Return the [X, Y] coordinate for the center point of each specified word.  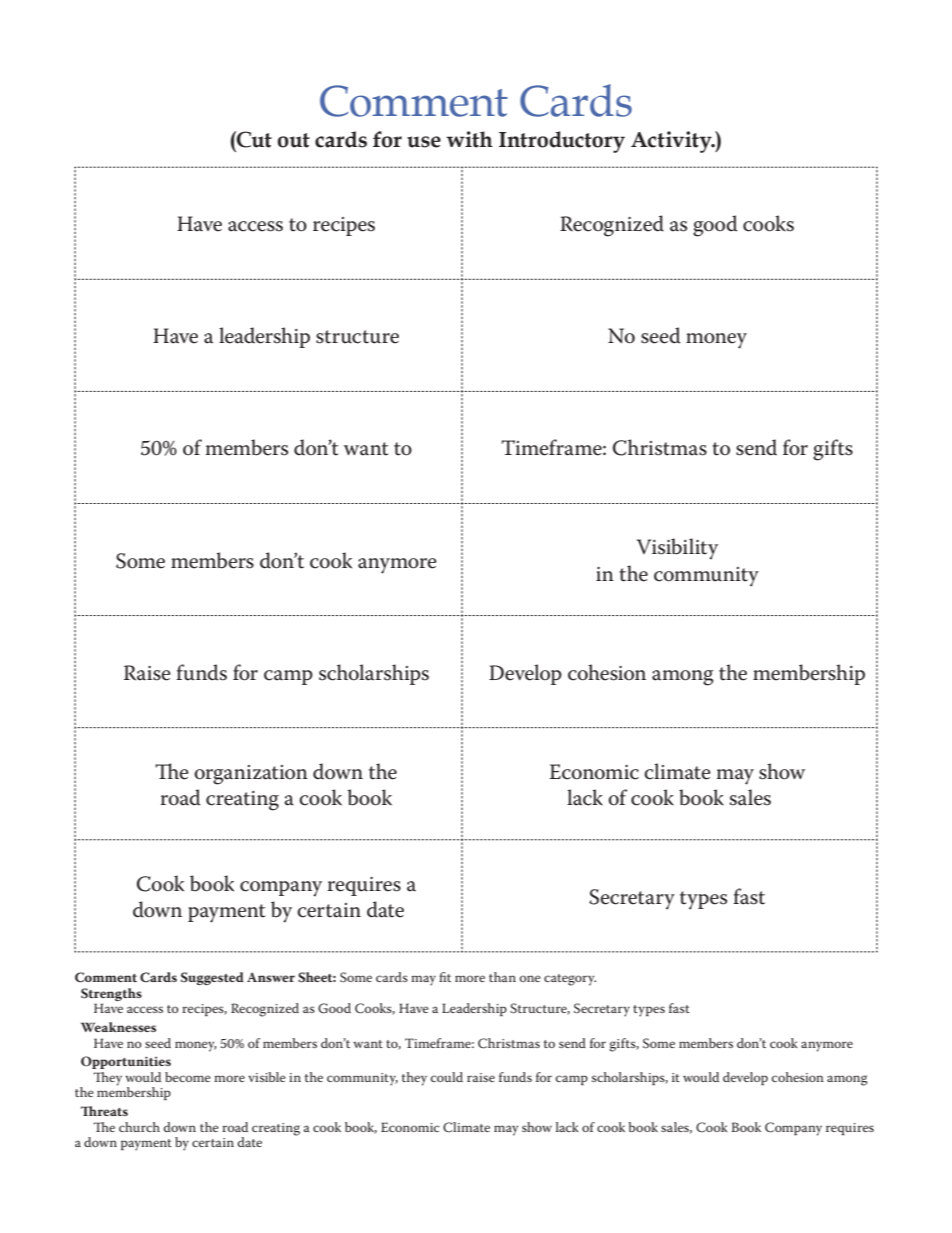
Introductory [562, 142]
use [424, 142]
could [446, 1077]
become [188, 1077]
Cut [253, 139]
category [570, 980]
